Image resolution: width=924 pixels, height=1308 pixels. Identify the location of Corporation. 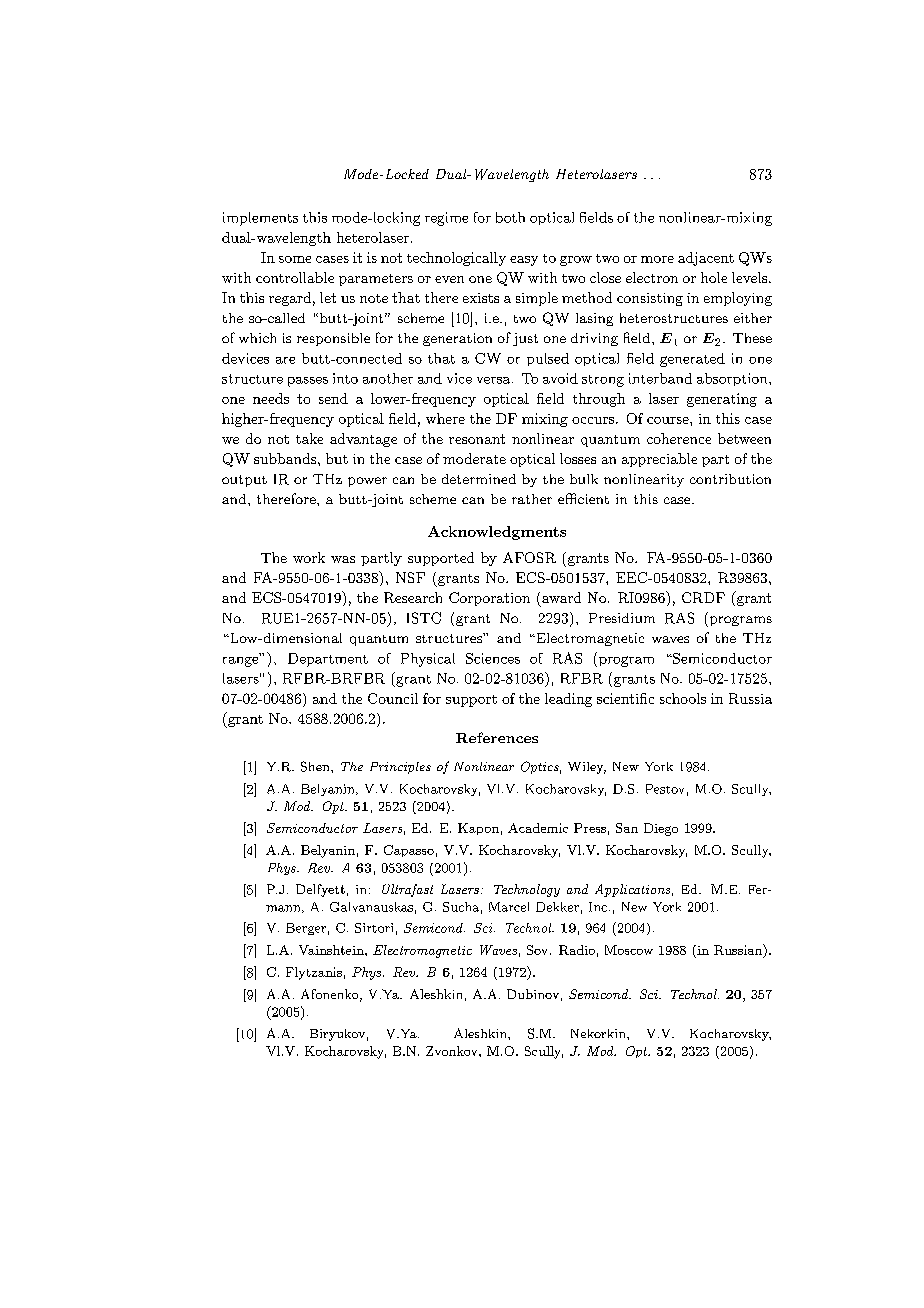
(489, 599).
